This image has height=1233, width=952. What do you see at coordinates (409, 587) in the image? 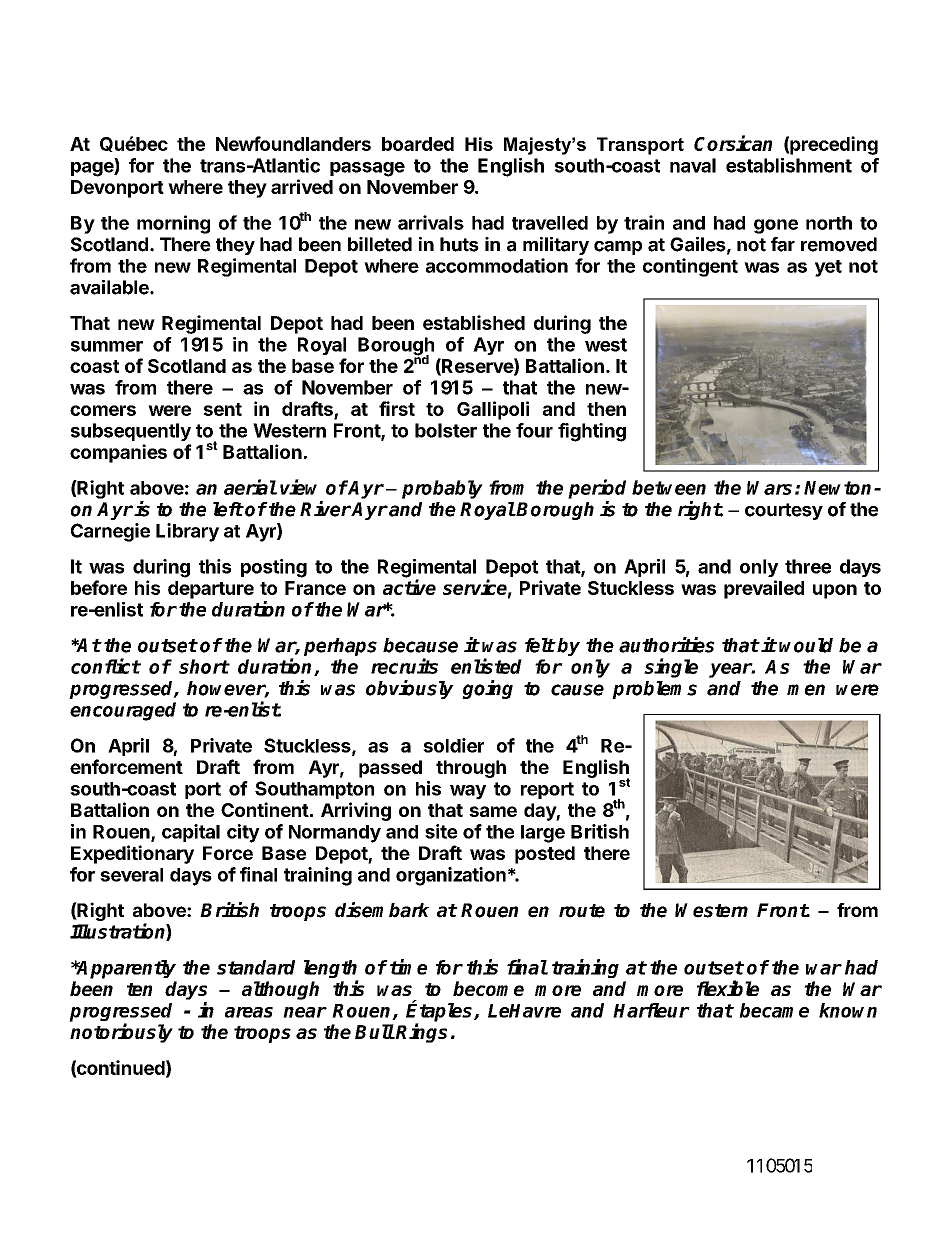
I see `active` at bounding box center [409, 587].
